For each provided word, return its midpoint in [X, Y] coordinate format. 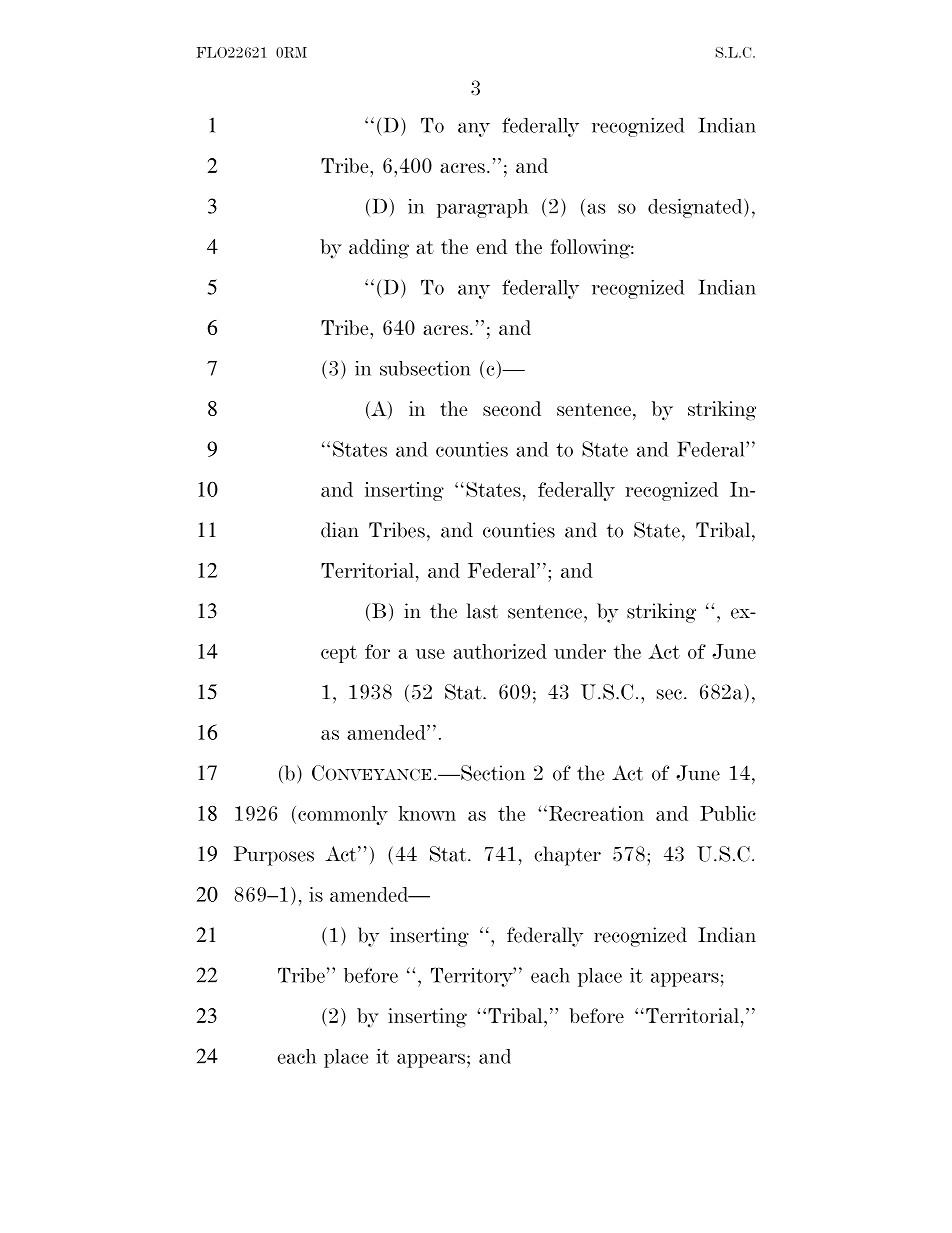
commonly [343, 815]
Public [728, 813]
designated [696, 208]
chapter [567, 856]
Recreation [595, 813]
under [580, 651]
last [482, 611]
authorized [500, 651]
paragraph [482, 208]
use [430, 654]
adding [379, 249]
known [427, 813]
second [512, 408]
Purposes [274, 856]
